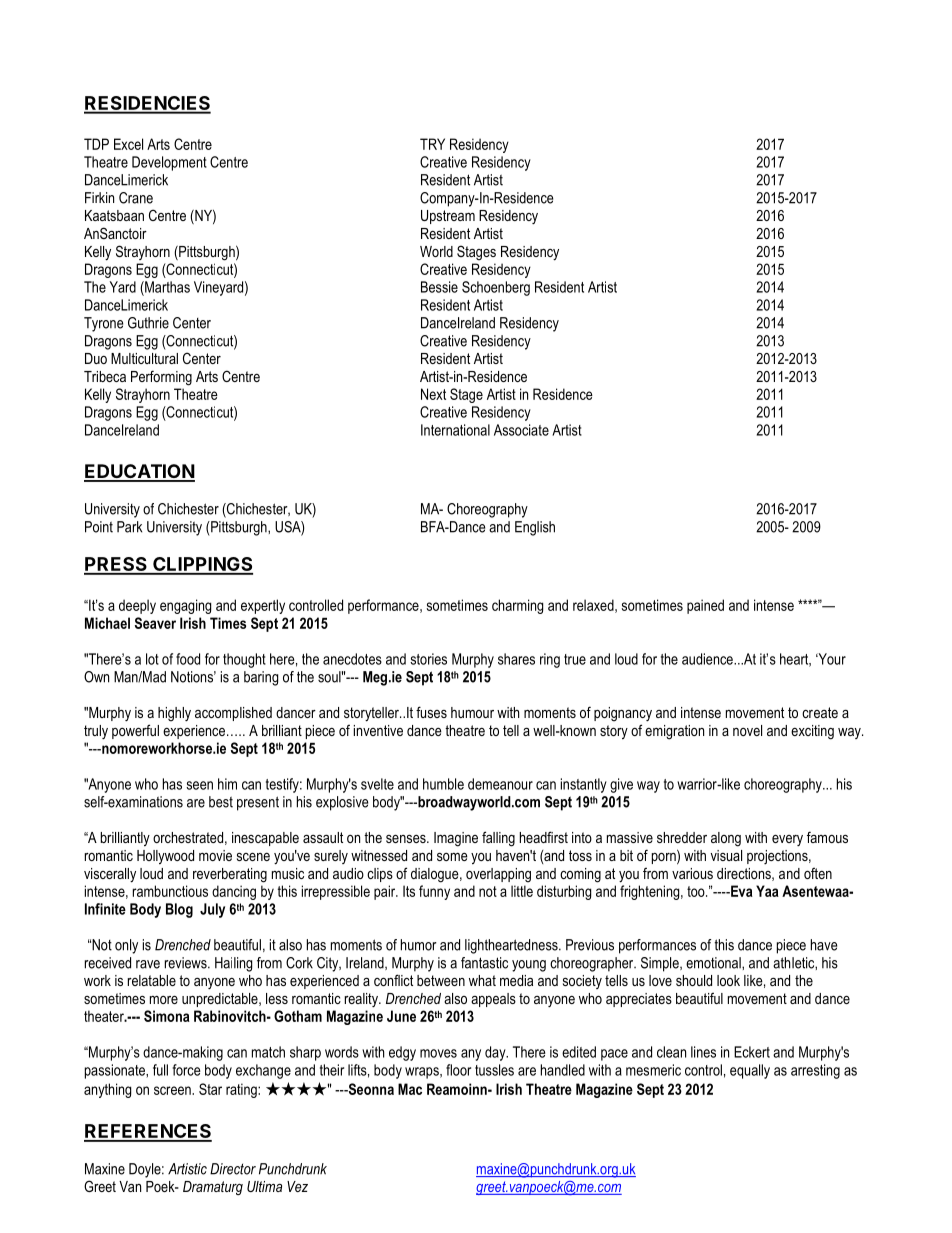 Image resolution: width=952 pixels, height=1233 pixels. I want to click on REFERENCES, so click(148, 1132).
